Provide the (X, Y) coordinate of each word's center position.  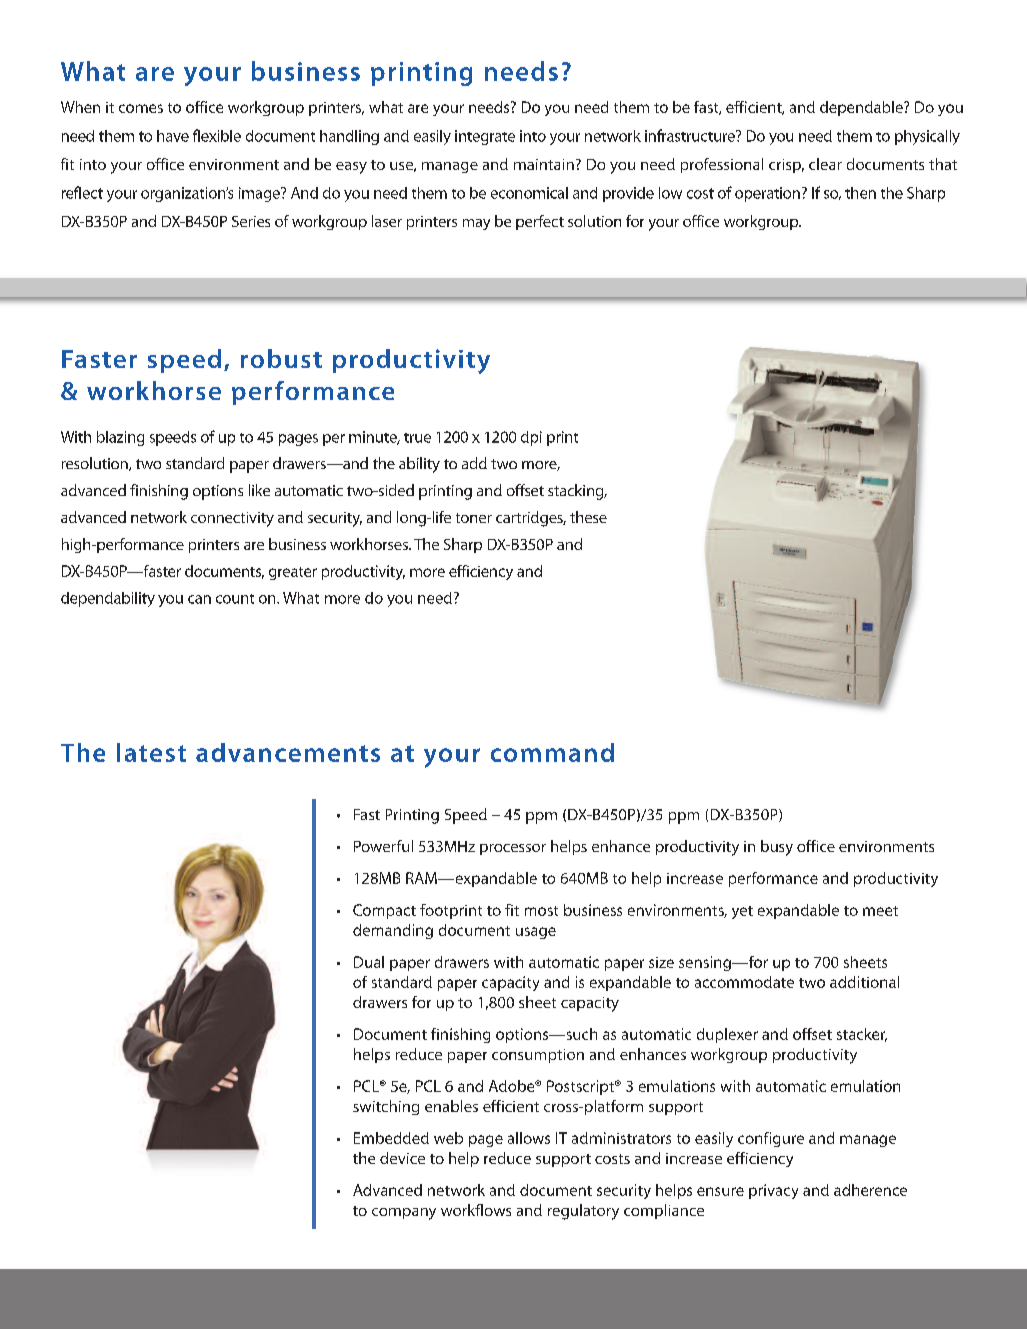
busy (777, 848)
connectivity (232, 519)
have (173, 136)
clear (825, 164)
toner (474, 518)
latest (151, 752)
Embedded (391, 1138)
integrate (485, 137)
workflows (476, 1210)
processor (513, 849)
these (588, 517)
